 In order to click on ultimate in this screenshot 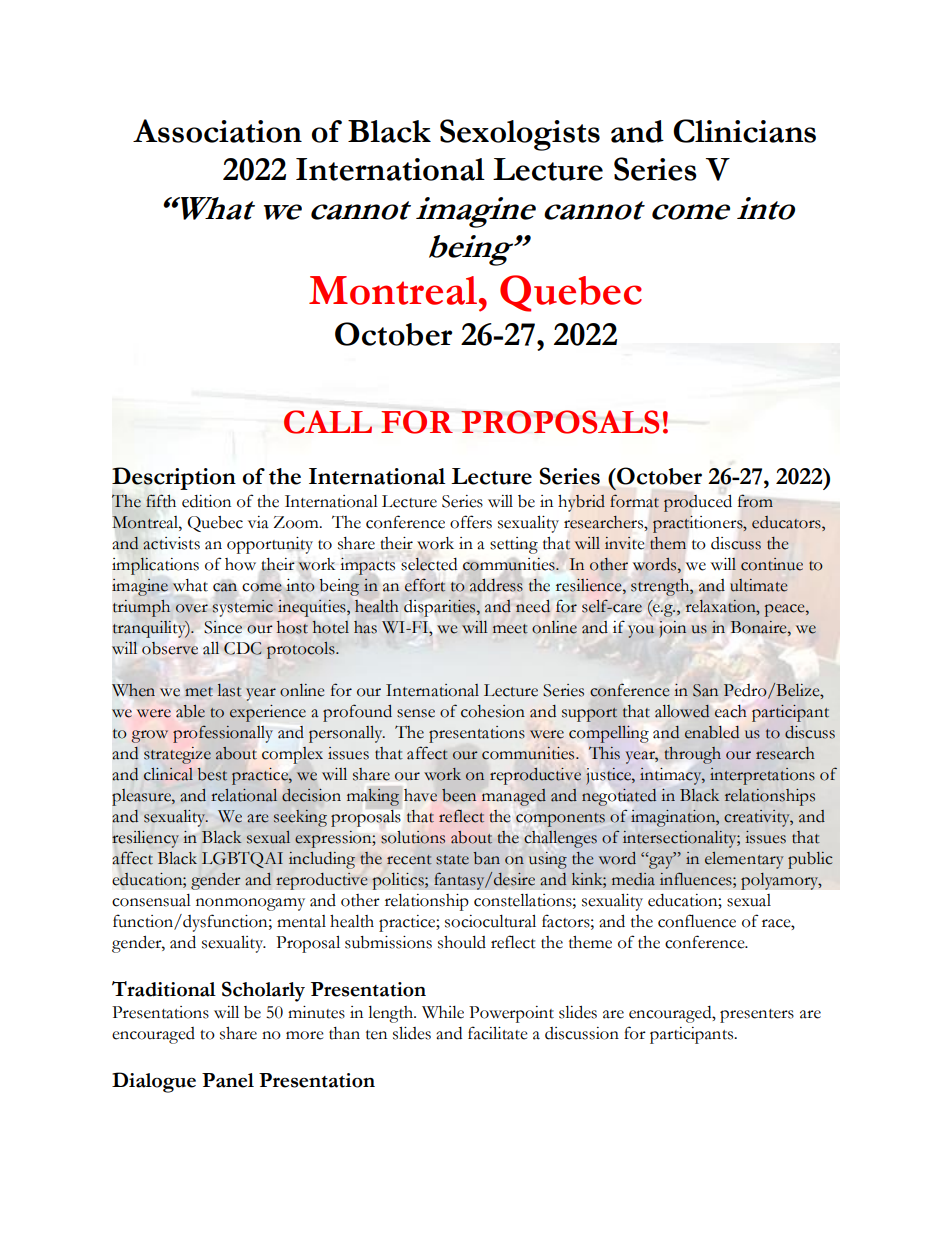, I will do `click(758, 585)`.
